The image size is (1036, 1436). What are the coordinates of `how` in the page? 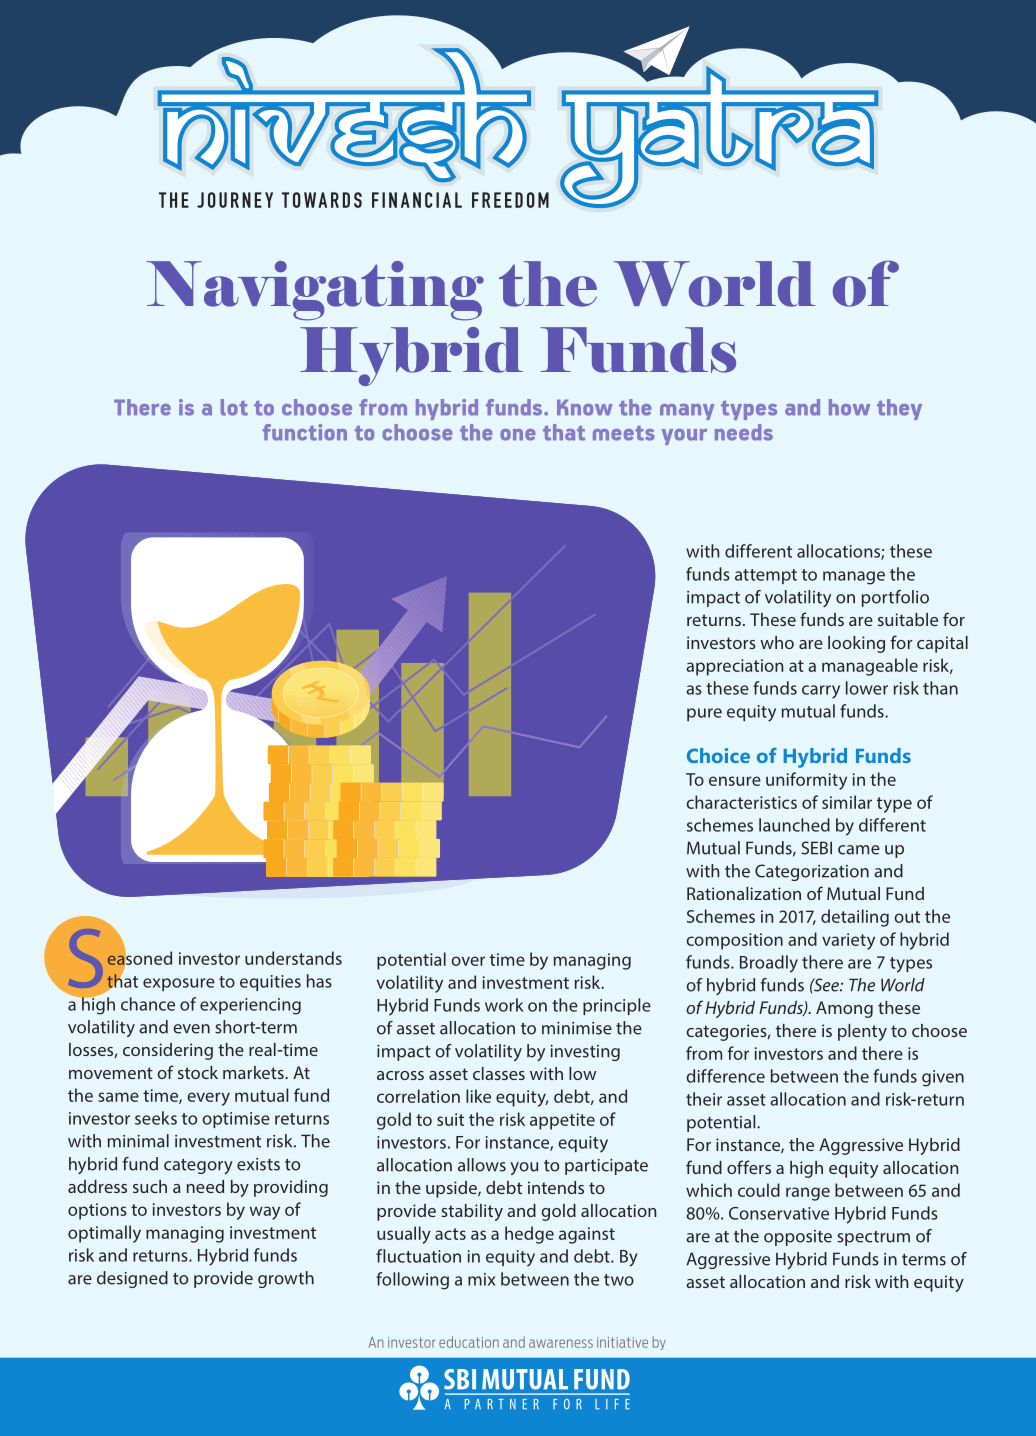 It's located at (849, 407).
